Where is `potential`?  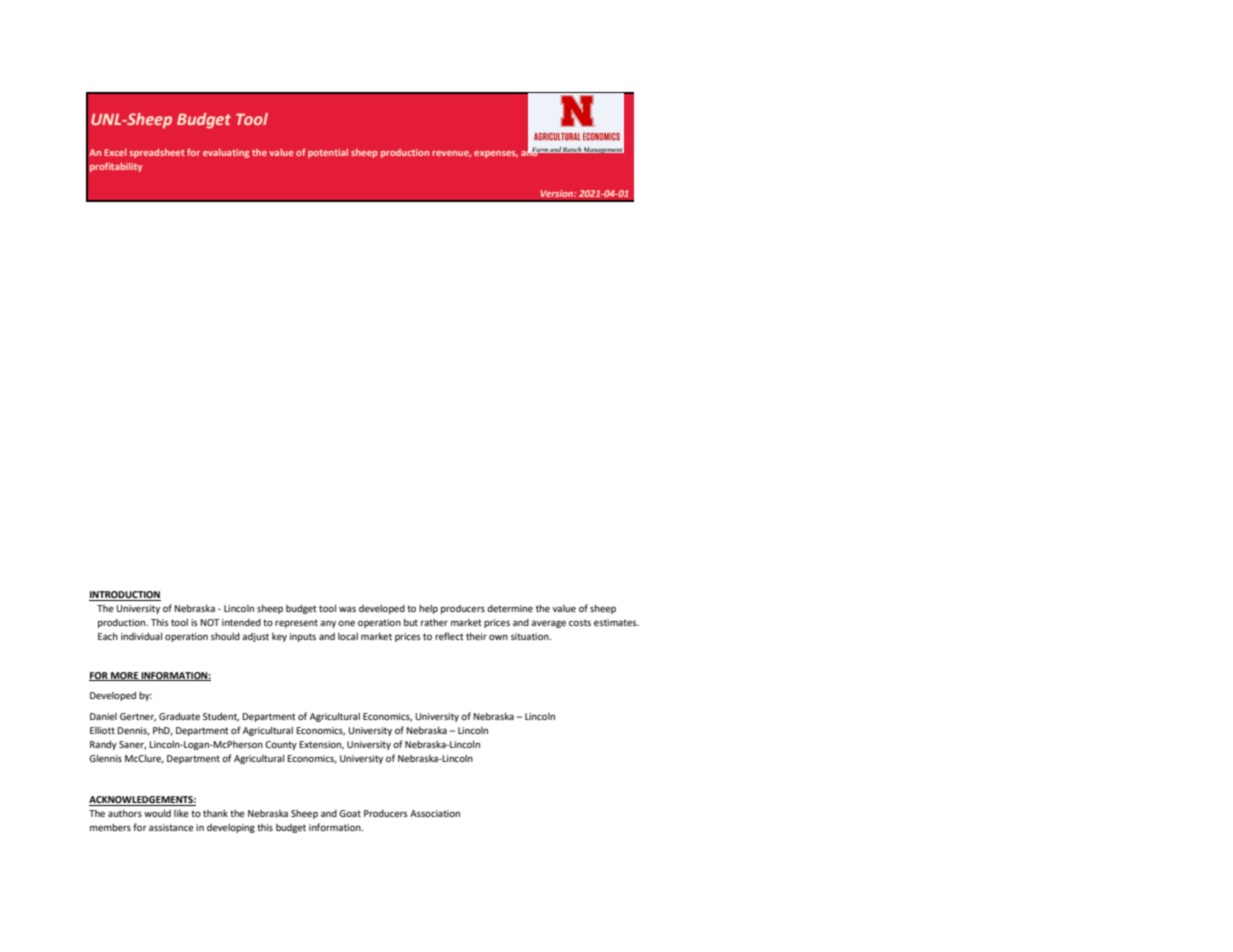
potential is located at coordinates (328, 153).
